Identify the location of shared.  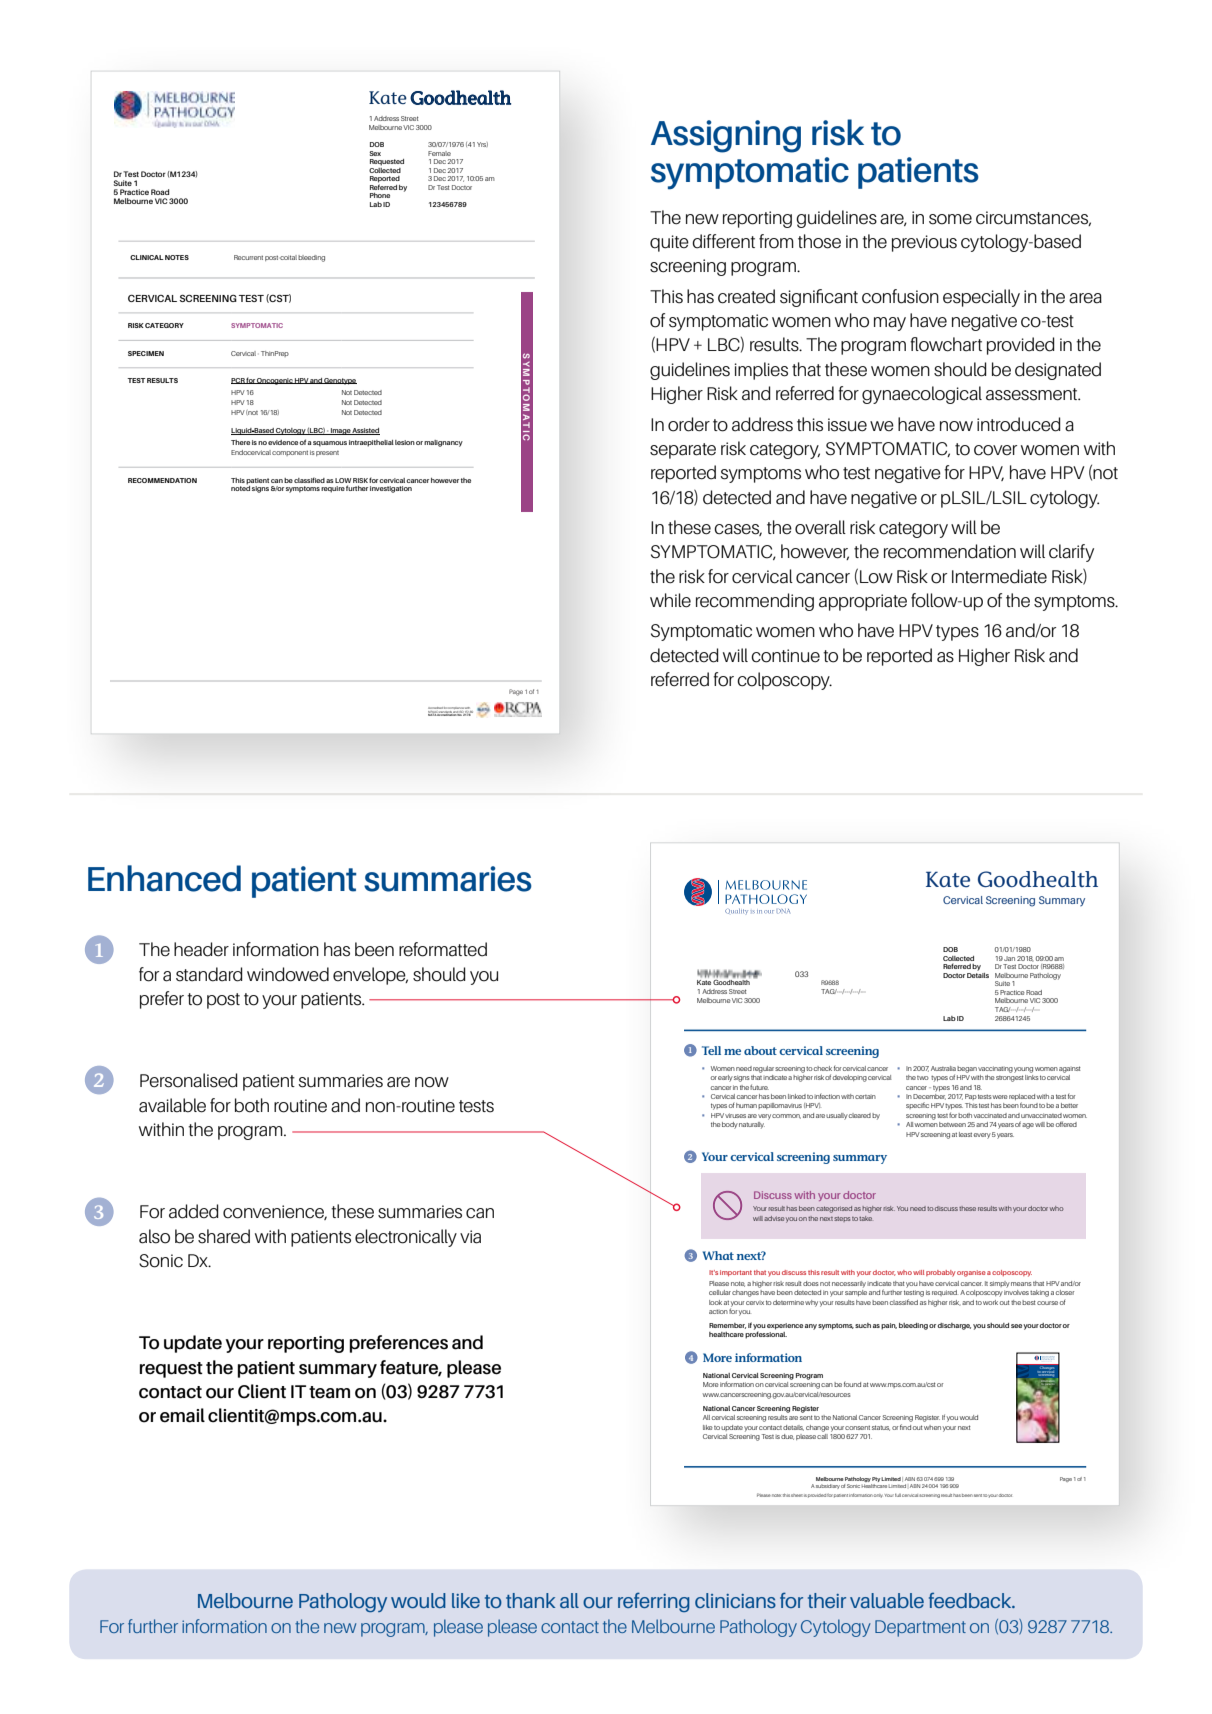
(224, 1236).
